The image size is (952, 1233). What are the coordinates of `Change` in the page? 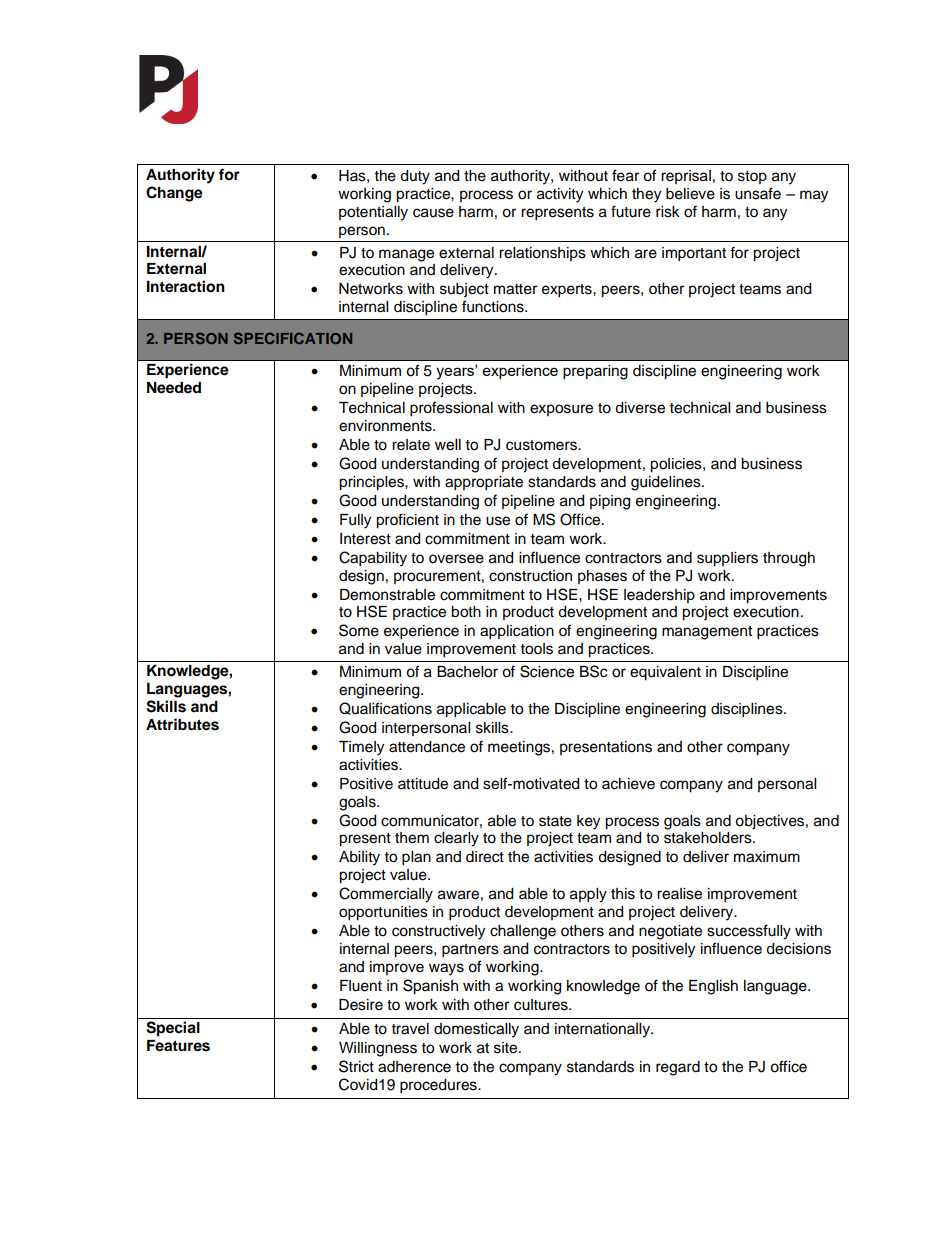 It's located at (174, 194).
